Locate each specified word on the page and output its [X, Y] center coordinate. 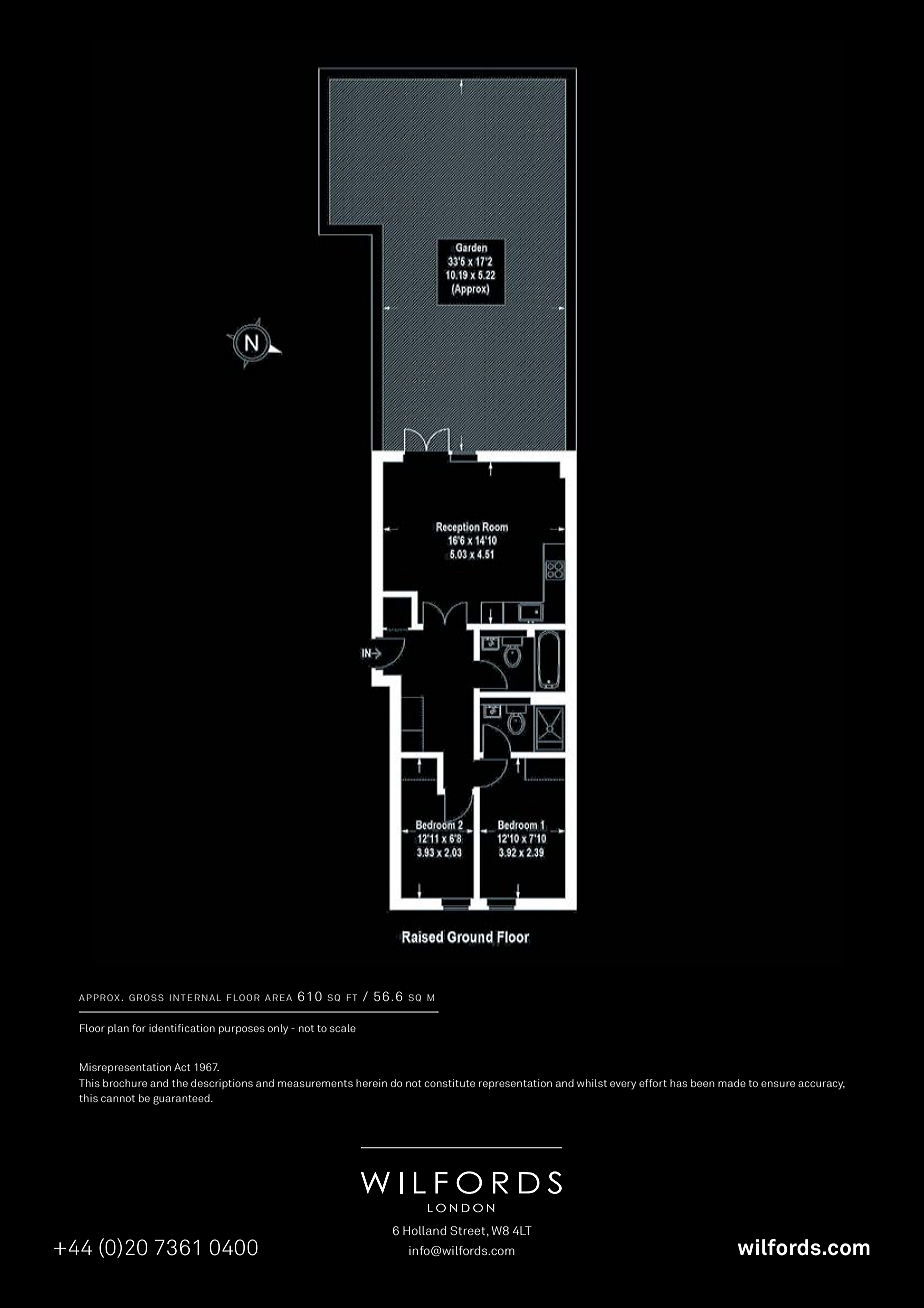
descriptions [222, 1084]
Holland [424, 1230]
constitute [450, 1083]
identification [182, 1028]
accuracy [821, 1085]
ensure [778, 1084]
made [732, 1083]
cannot [118, 1098]
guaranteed [182, 1099]
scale [343, 1028]
